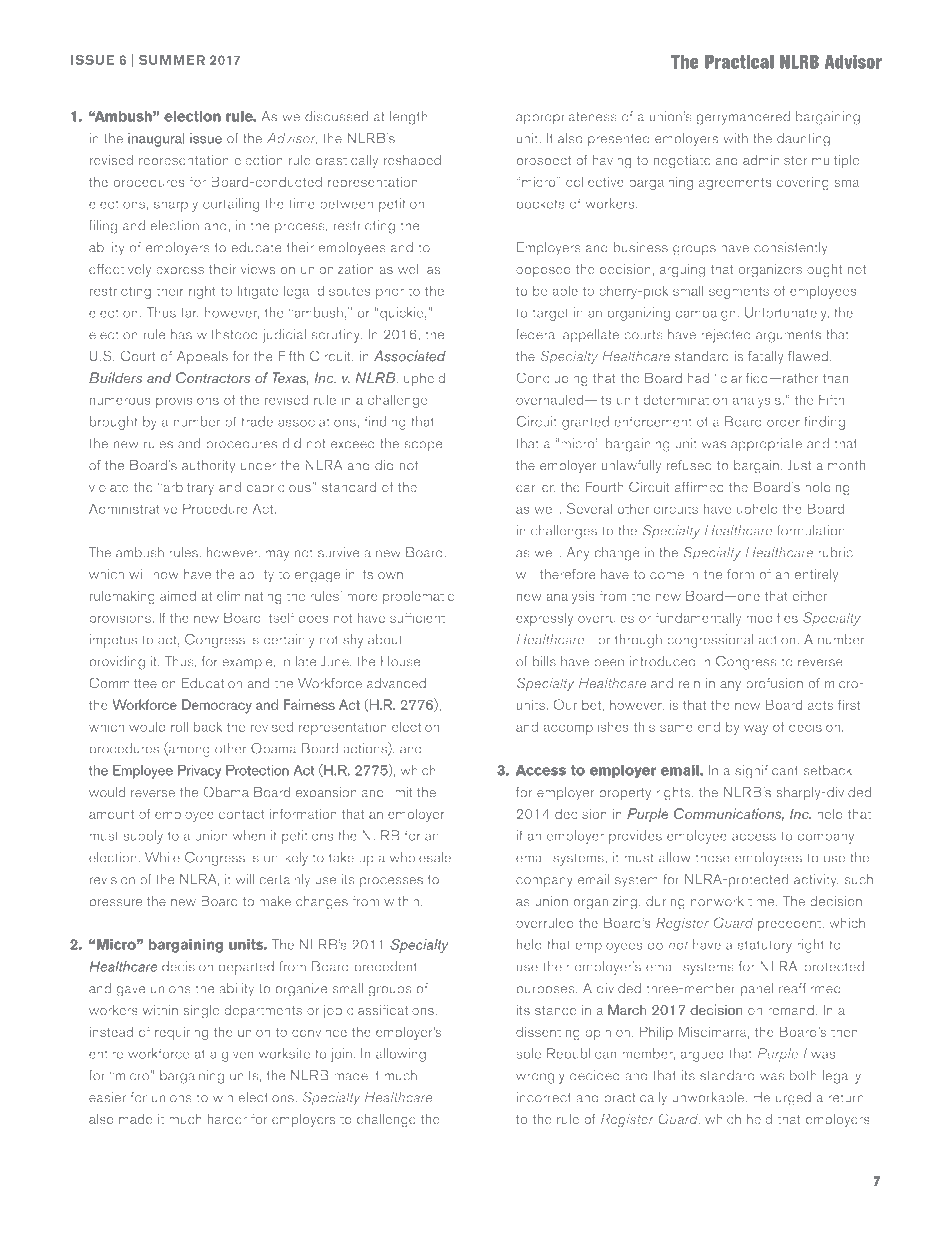 This image has width=952, height=1233. Describe the element at coordinates (227, 1118) in the image. I see `harder` at that location.
